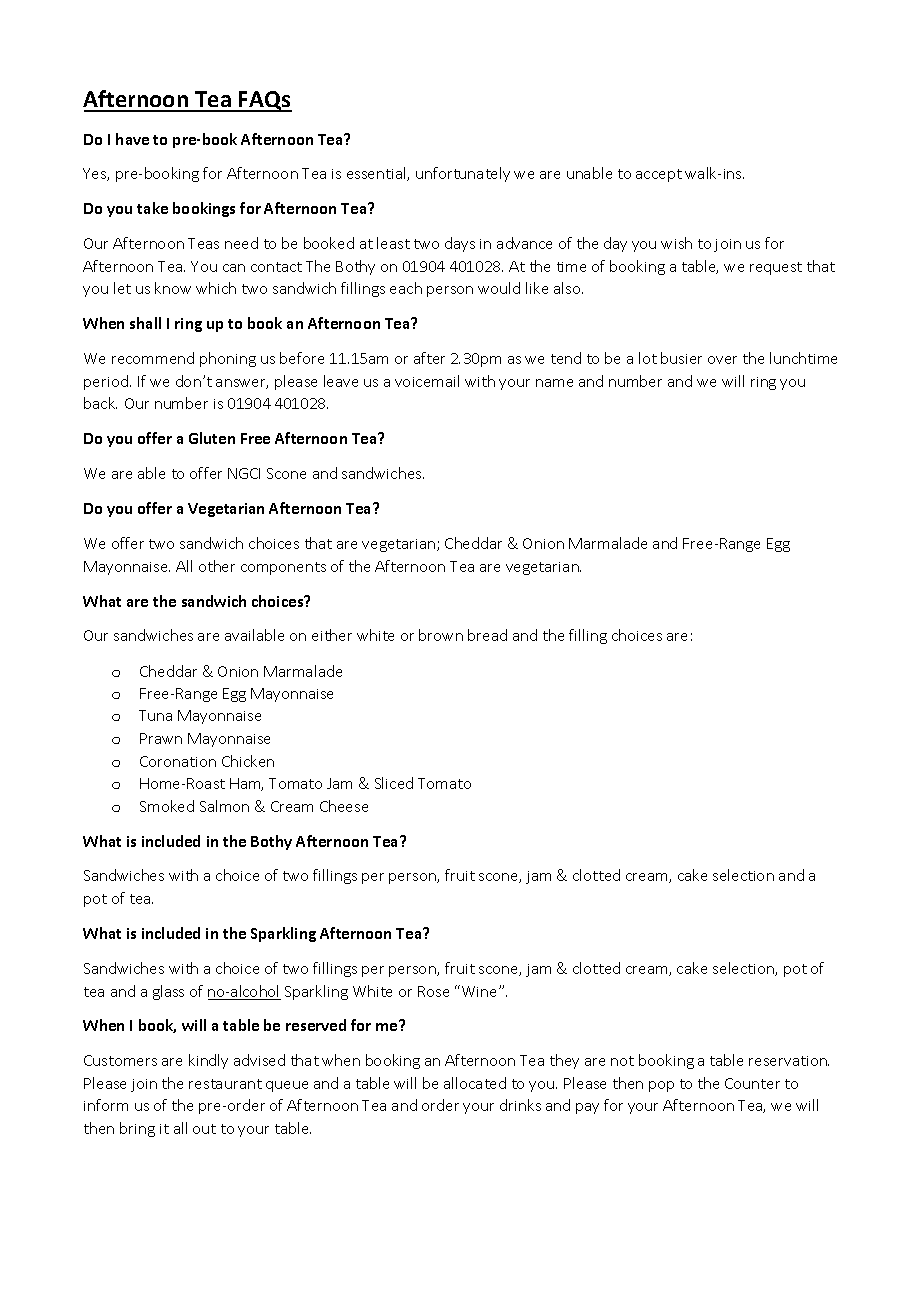 Image resolution: width=924 pixels, height=1308 pixels. What do you see at coordinates (217, 566) in the page?
I see `other` at bounding box center [217, 566].
